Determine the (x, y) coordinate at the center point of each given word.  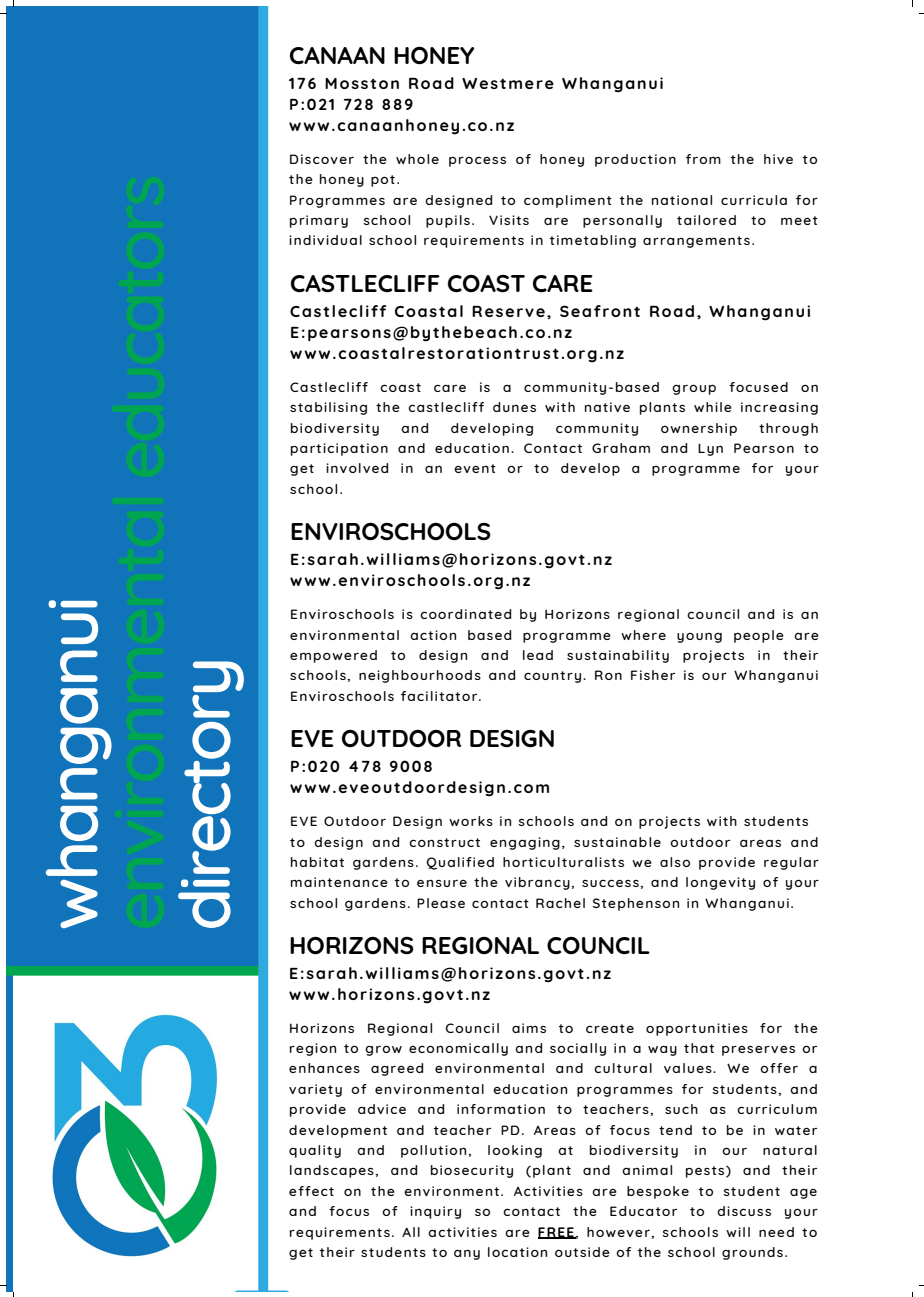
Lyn (710, 449)
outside (582, 1252)
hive (778, 159)
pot (383, 181)
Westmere (508, 83)
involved (357, 468)
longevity (720, 883)
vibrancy (538, 883)
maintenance (339, 882)
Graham (621, 448)
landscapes (333, 1171)
